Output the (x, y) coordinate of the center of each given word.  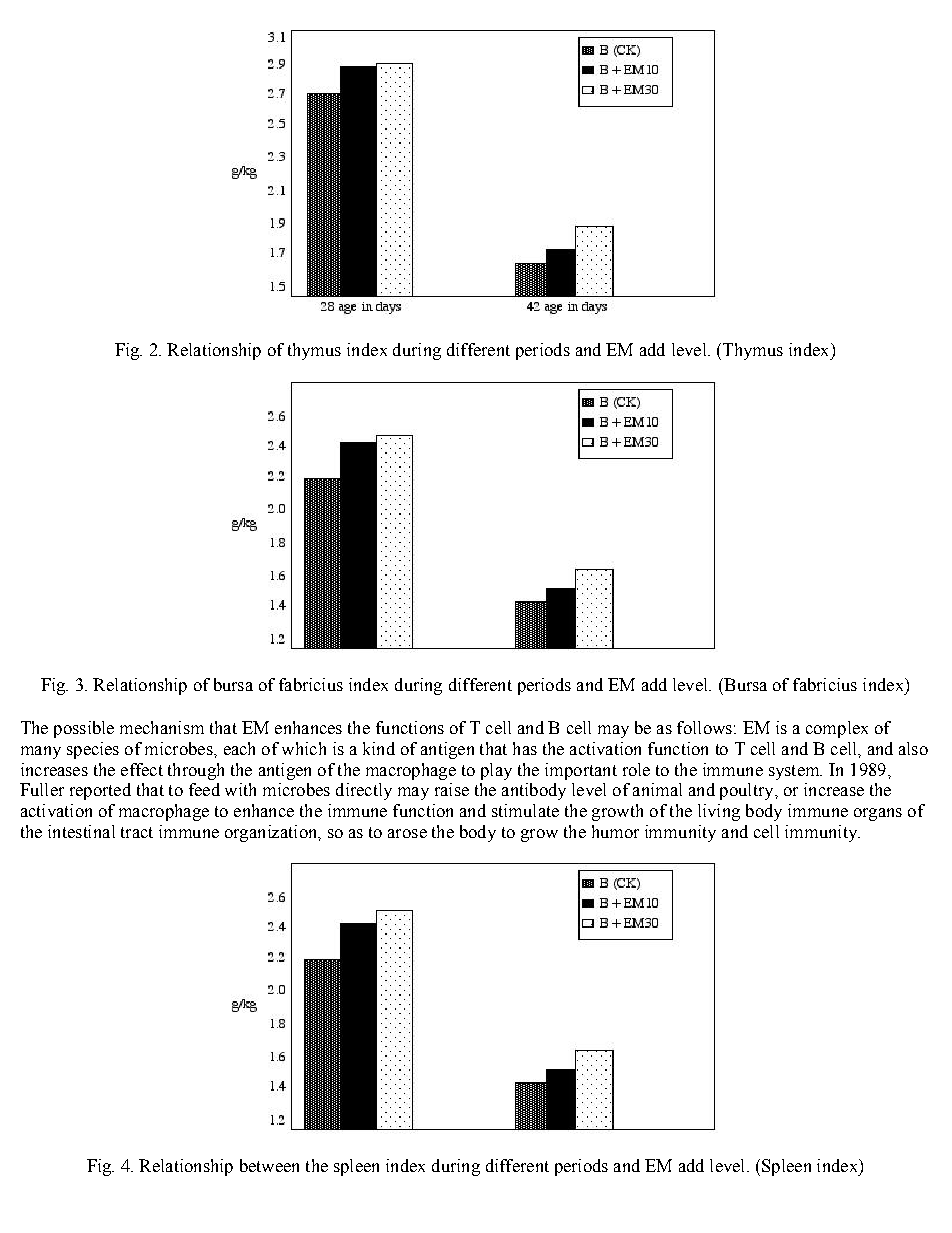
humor (615, 831)
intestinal (81, 831)
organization (272, 833)
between (269, 1165)
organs (878, 814)
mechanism (162, 727)
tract (137, 832)
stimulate (525, 810)
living (719, 812)
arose (407, 833)
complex (837, 729)
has (525, 748)
